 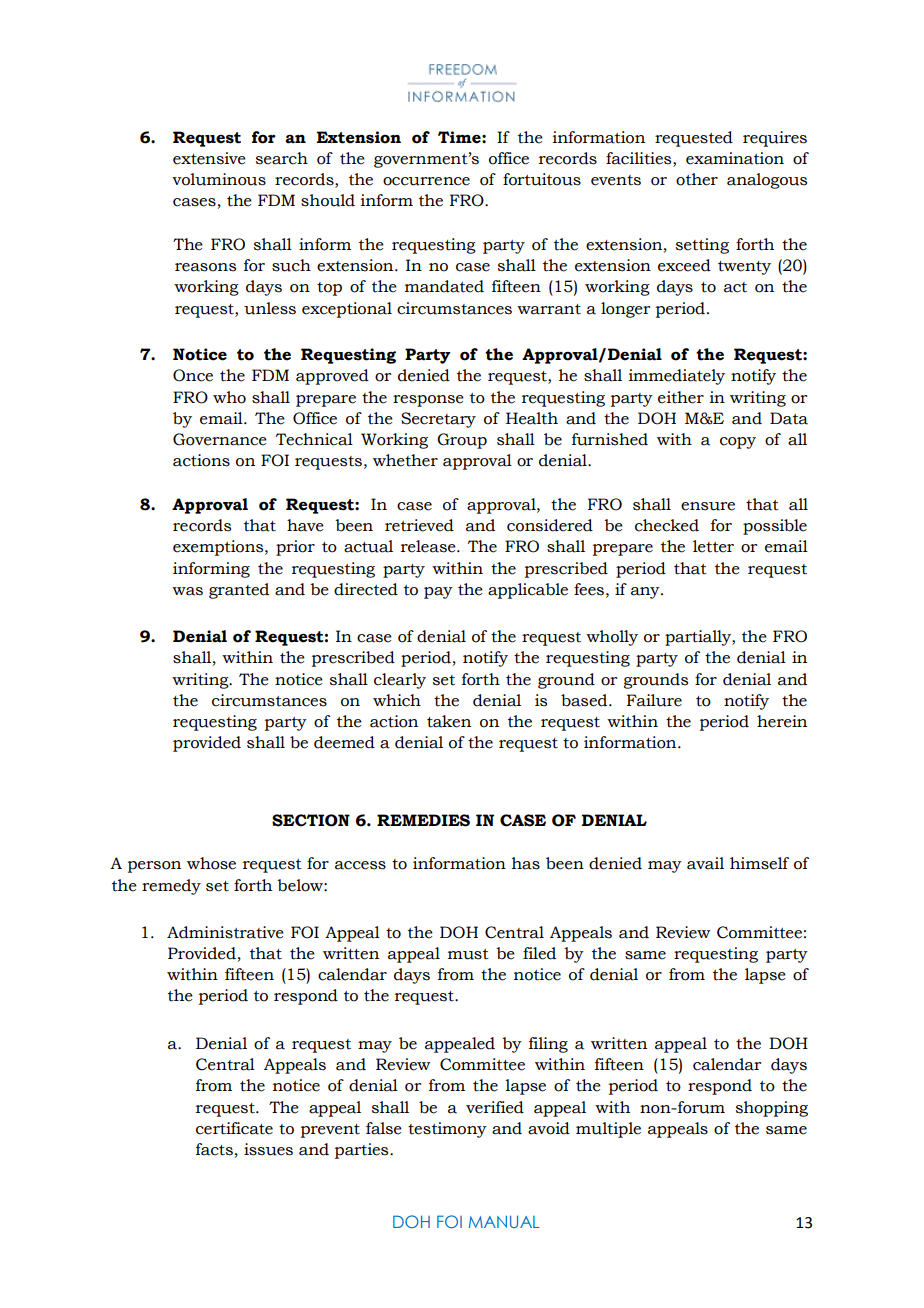 What do you see at coordinates (697, 179) in the page?
I see `other` at bounding box center [697, 179].
